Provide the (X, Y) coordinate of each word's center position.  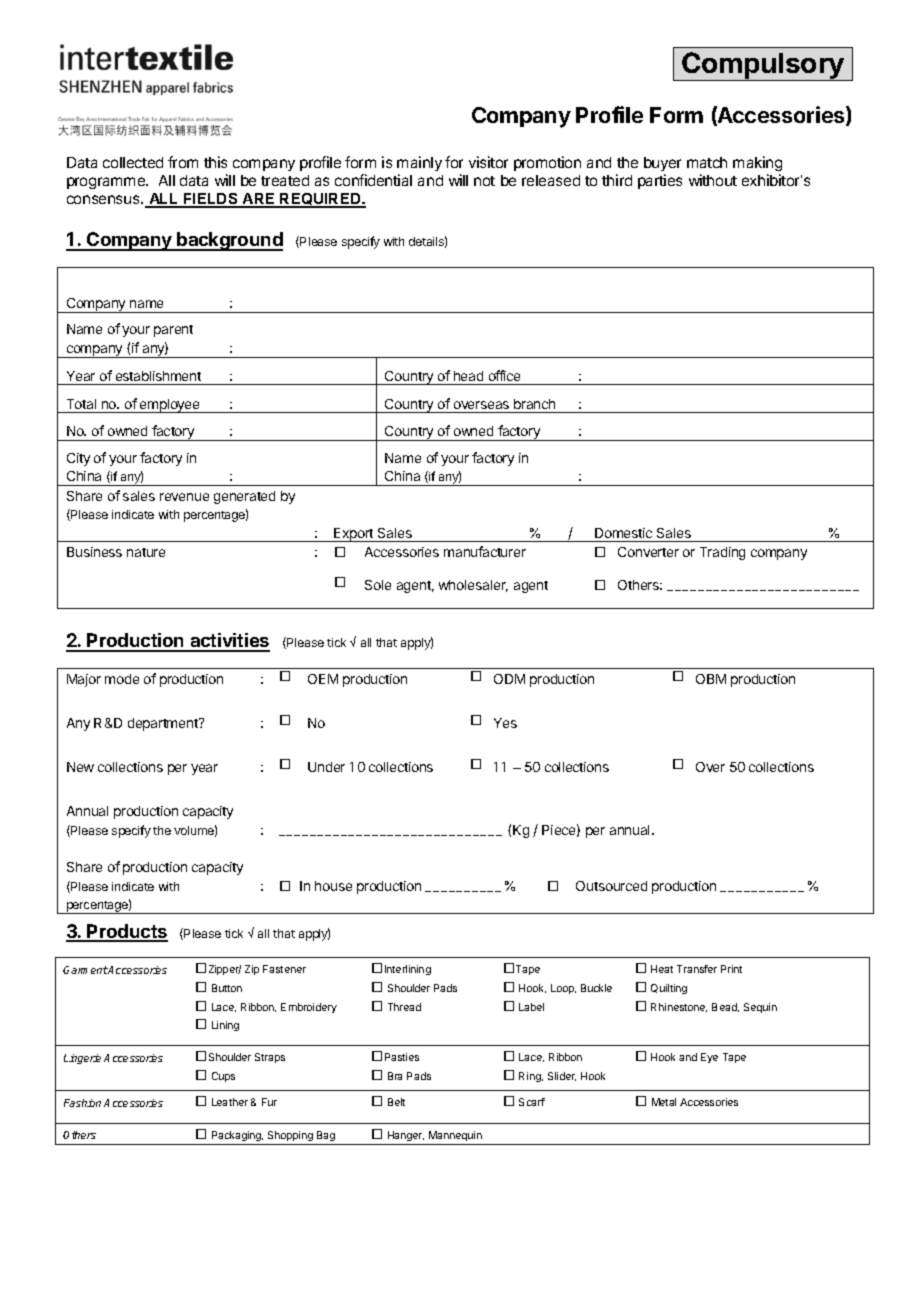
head (468, 376)
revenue (184, 497)
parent (173, 331)
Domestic (623, 533)
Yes (505, 723)
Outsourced (611, 886)
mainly (419, 163)
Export (354, 535)
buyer (662, 164)
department (164, 724)
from (183, 162)
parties (660, 181)
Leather (230, 1102)
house (333, 886)
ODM (509, 679)
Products (127, 932)
